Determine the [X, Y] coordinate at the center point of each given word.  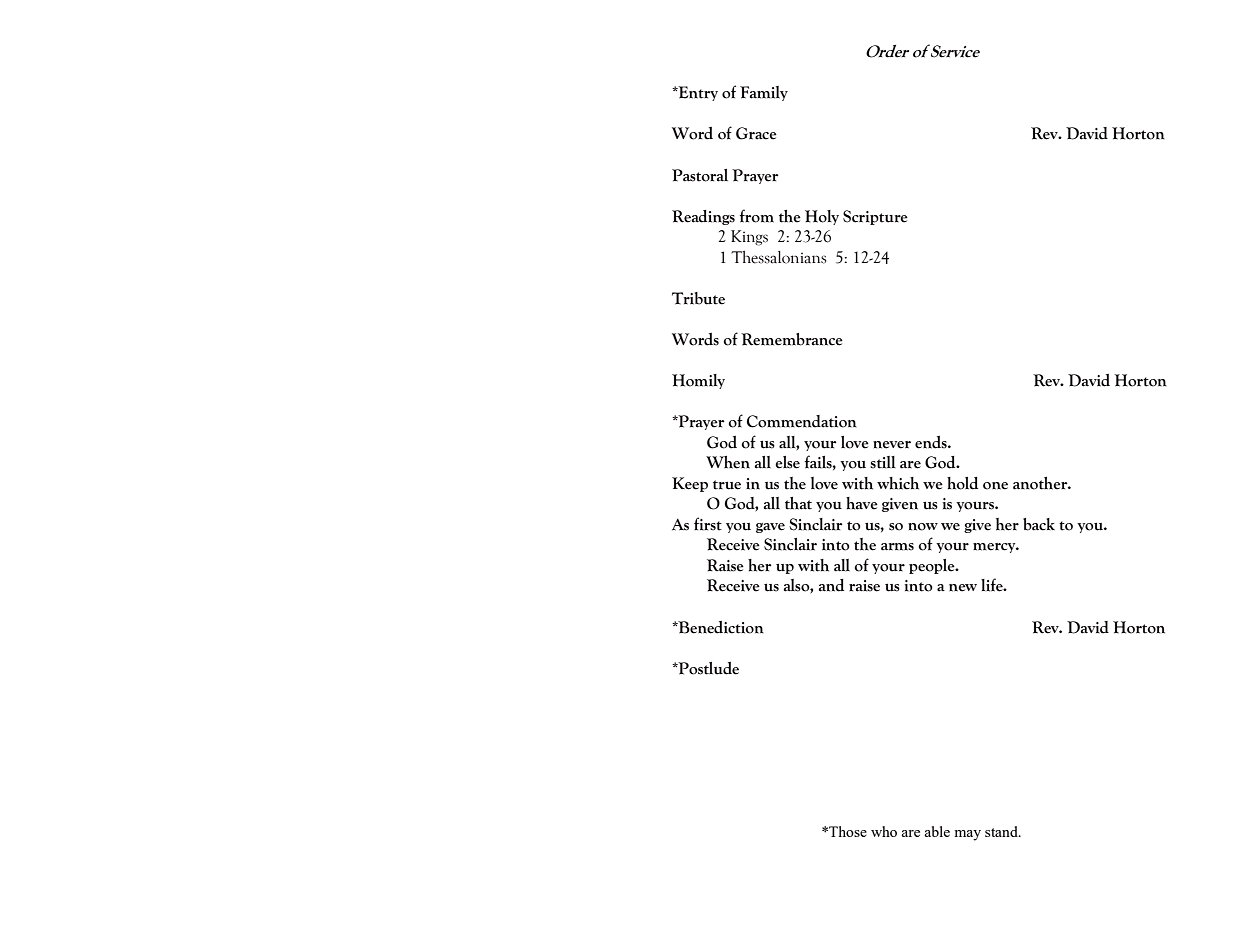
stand [1002, 831]
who [884, 831]
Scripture [875, 217]
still [883, 462]
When [728, 462]
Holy [822, 217]
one [995, 486]
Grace [756, 133]
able [937, 831]
